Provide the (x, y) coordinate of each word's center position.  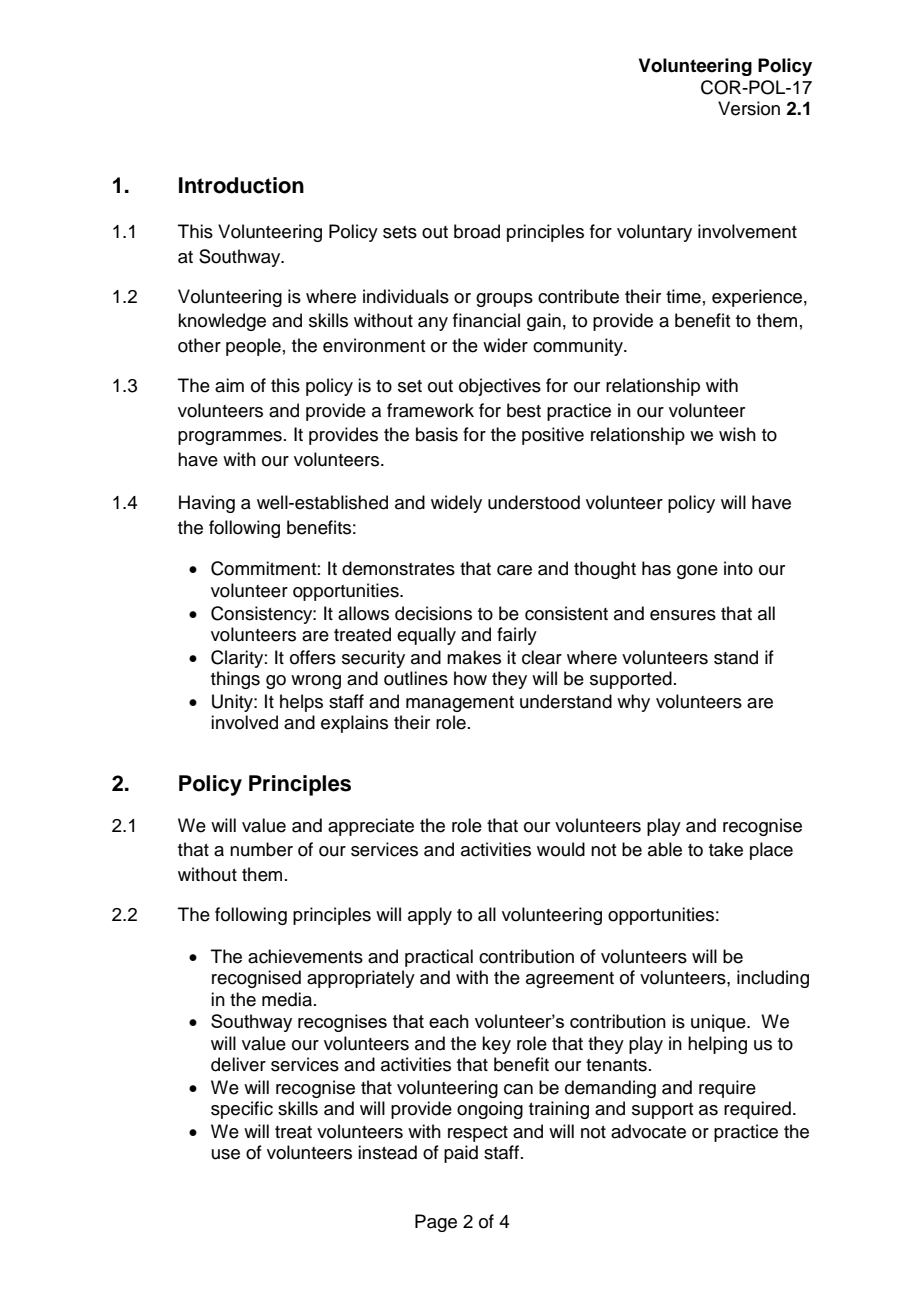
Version (749, 108)
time (683, 296)
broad (477, 231)
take (726, 849)
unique (719, 1023)
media (287, 999)
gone (697, 572)
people (253, 347)
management (460, 704)
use (226, 1154)
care (514, 570)
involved (244, 722)
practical (439, 958)
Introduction (241, 185)
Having (207, 504)
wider (505, 345)
